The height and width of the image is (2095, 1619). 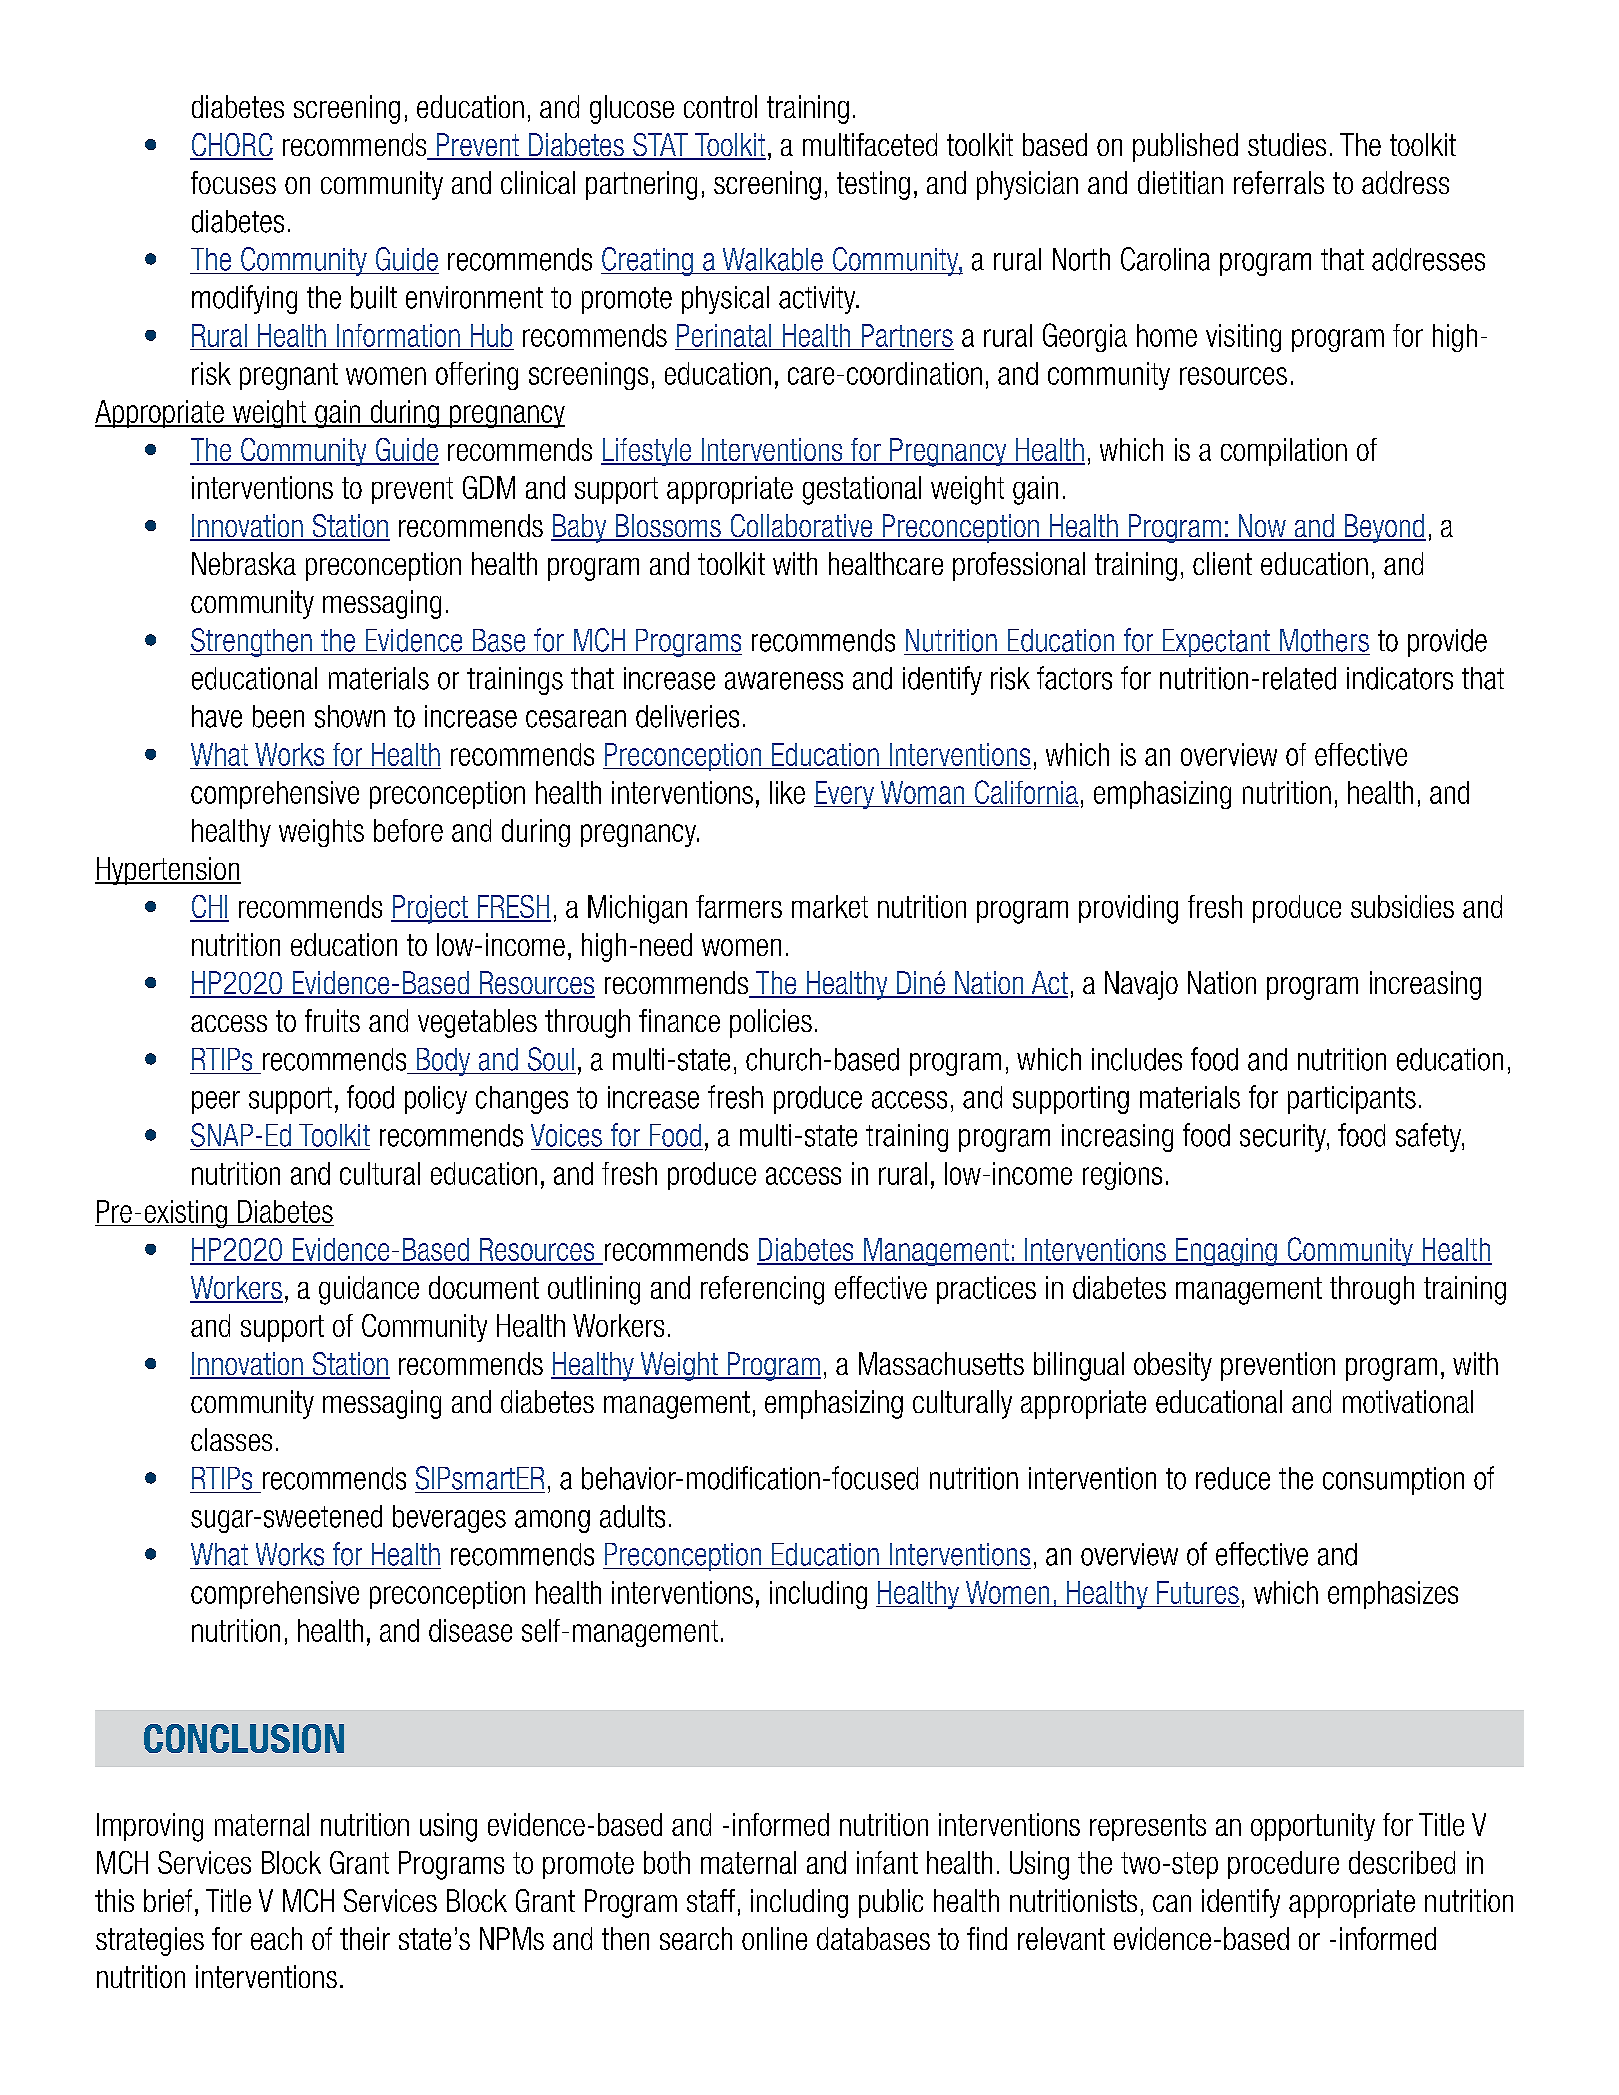 What do you see at coordinates (276, 1938) in the image?
I see `each` at bounding box center [276, 1938].
